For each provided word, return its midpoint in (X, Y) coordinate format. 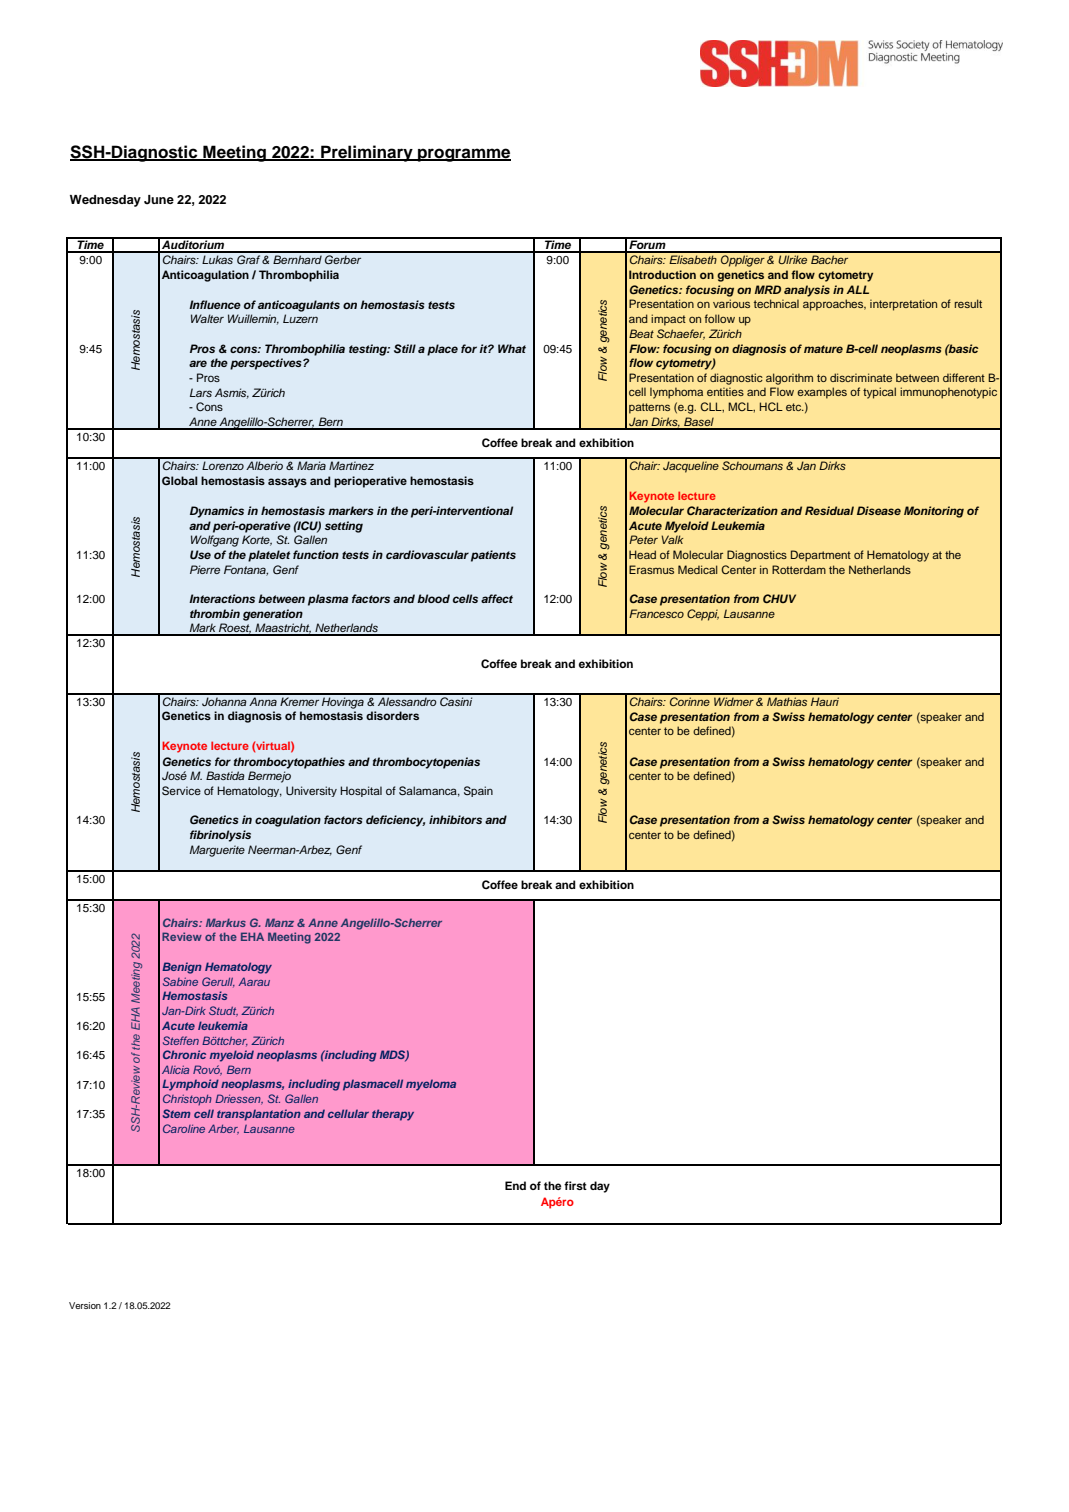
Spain (478, 791)
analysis (807, 291)
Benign (182, 968)
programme (463, 155)
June (159, 200)
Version (85, 1305)
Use (200, 555)
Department (821, 556)
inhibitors (455, 819)
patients (493, 556)
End (515, 1185)
